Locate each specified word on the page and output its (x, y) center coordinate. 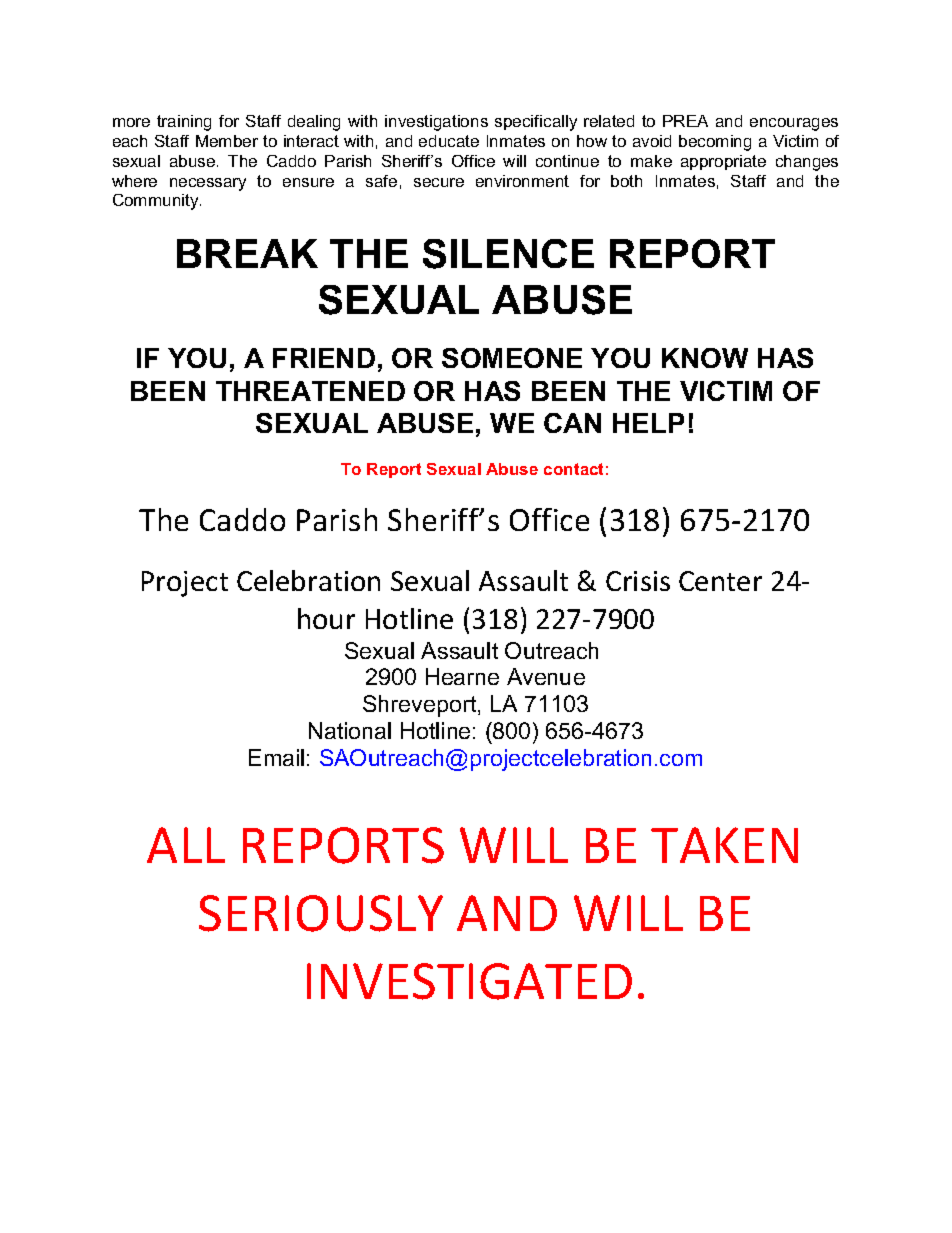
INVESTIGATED (469, 981)
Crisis (638, 581)
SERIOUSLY (321, 913)
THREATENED (310, 391)
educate (449, 141)
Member (227, 141)
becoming (715, 143)
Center (720, 581)
